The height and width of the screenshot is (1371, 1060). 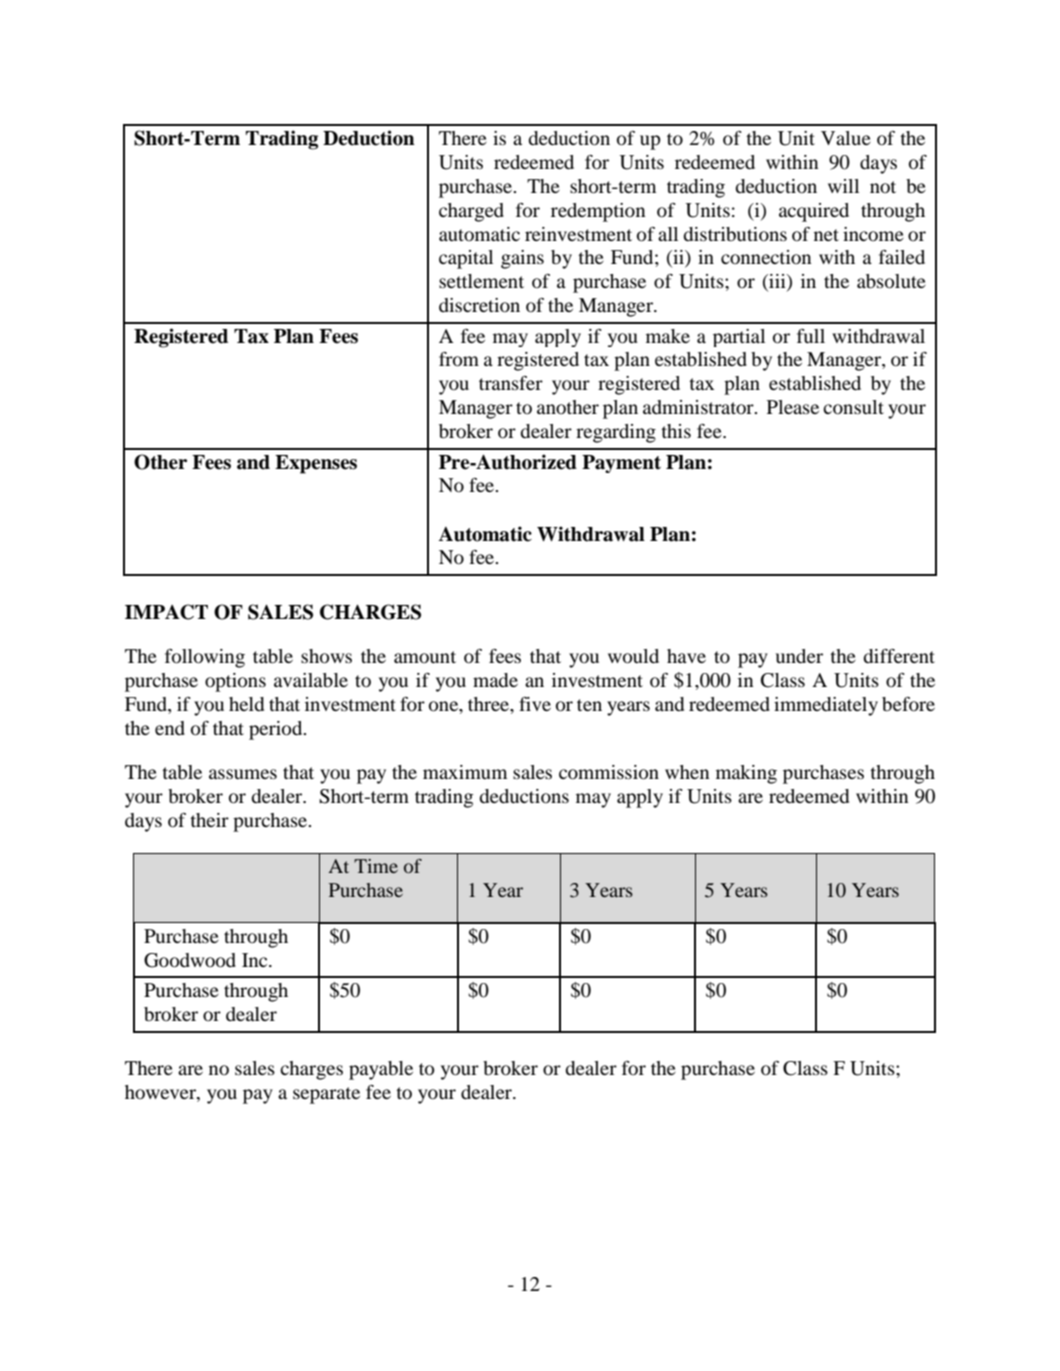 I want to click on commission, so click(x=609, y=772).
